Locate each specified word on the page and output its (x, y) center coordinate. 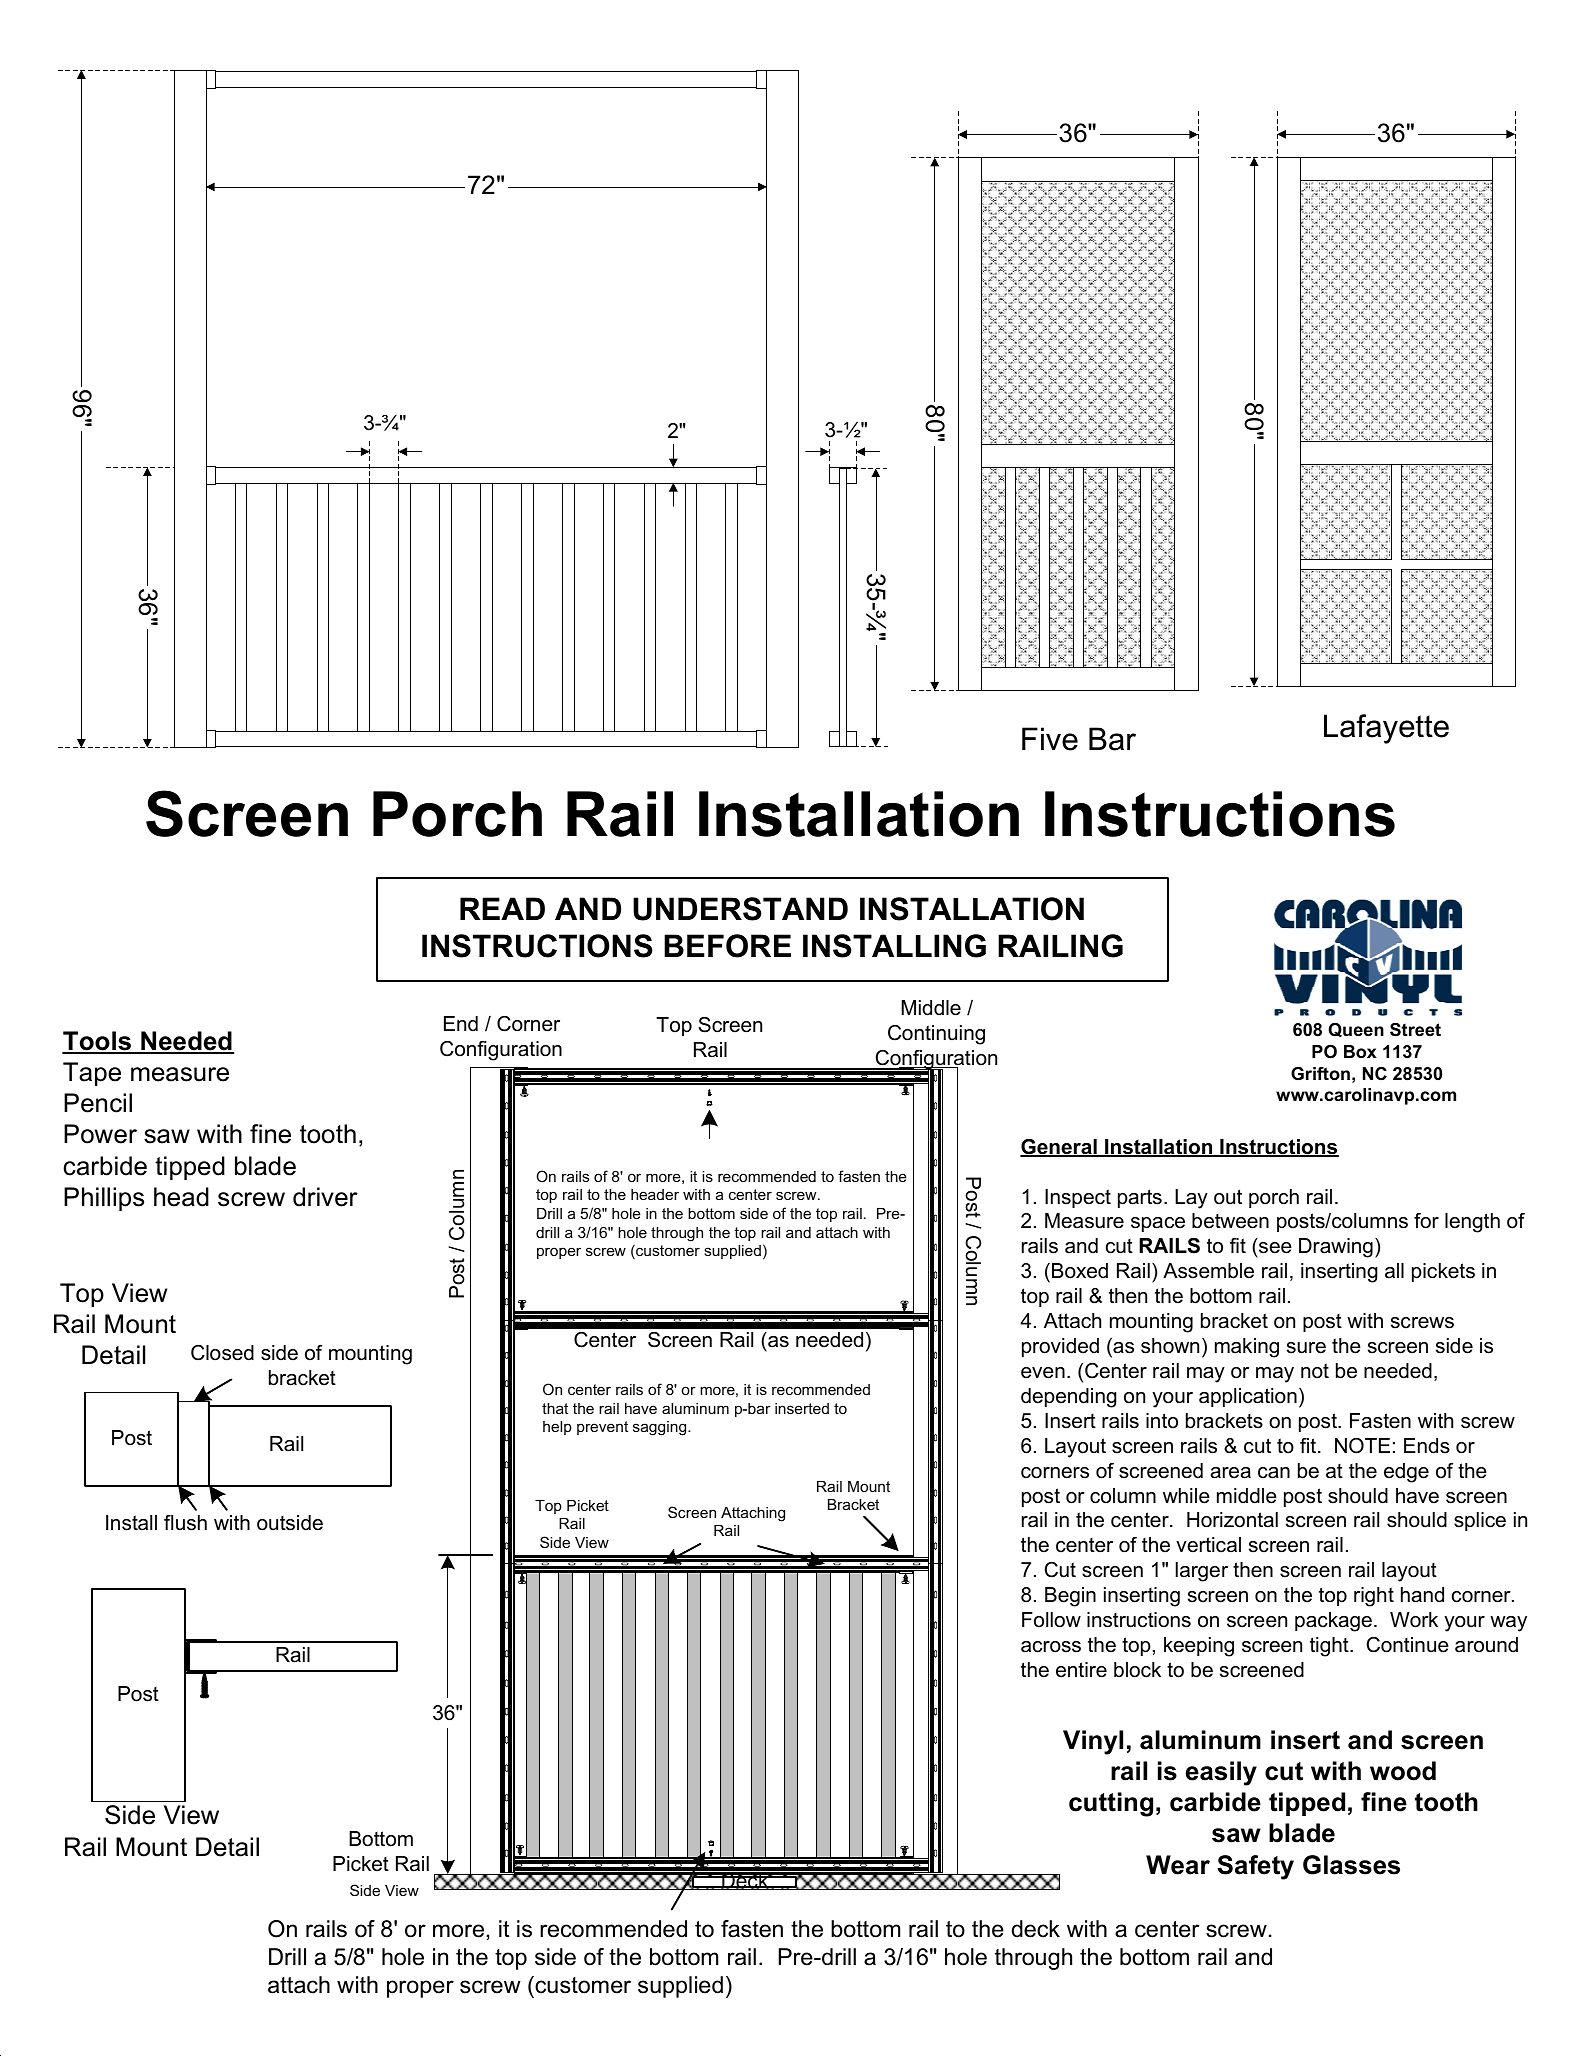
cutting (1111, 1804)
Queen (1356, 1030)
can (1274, 1473)
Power (100, 1134)
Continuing (936, 1035)
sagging (661, 1428)
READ (502, 908)
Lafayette (1386, 729)
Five (1050, 739)
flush (185, 1523)
